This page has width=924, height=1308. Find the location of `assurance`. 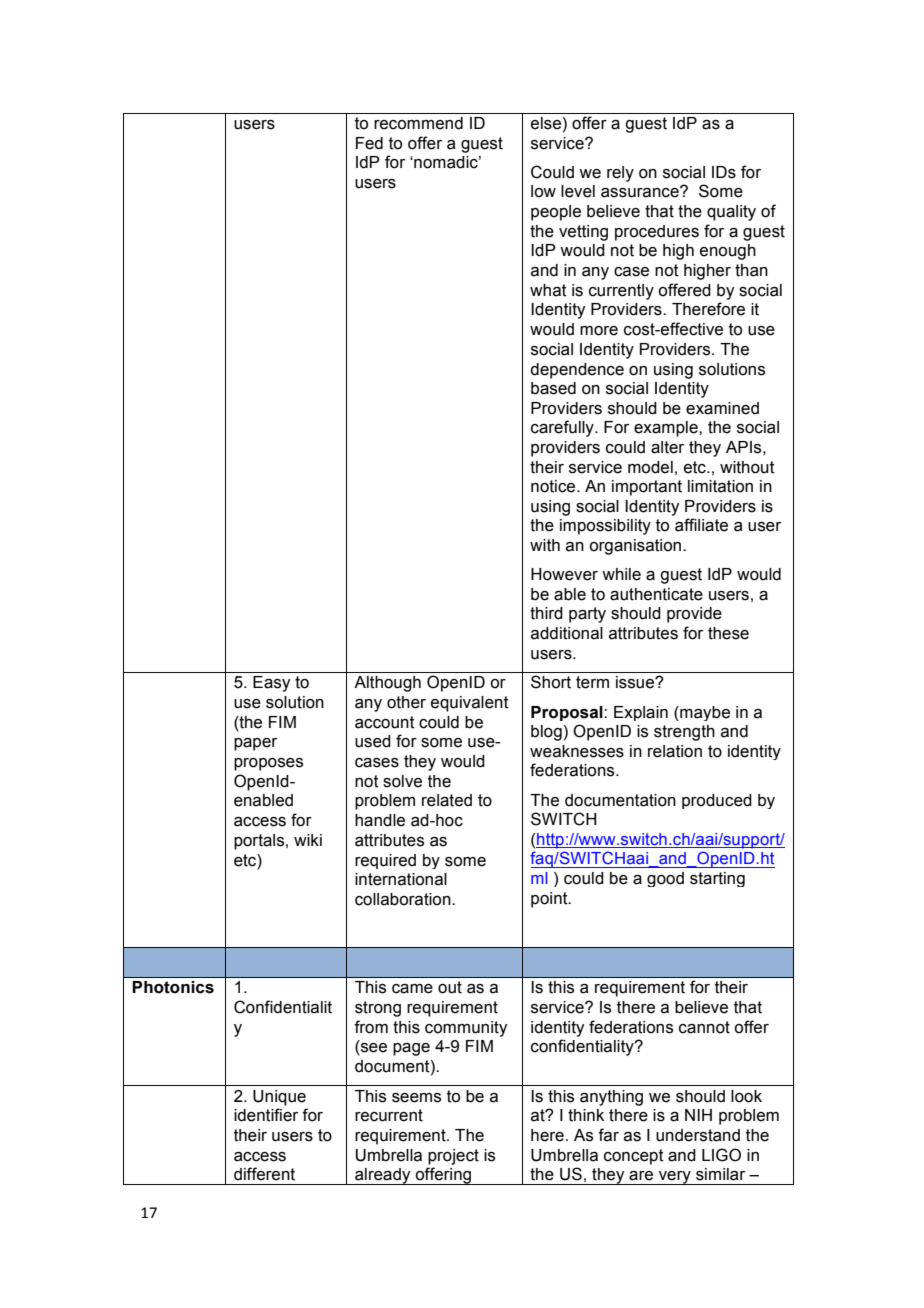

assurance is located at coordinates (641, 192).
